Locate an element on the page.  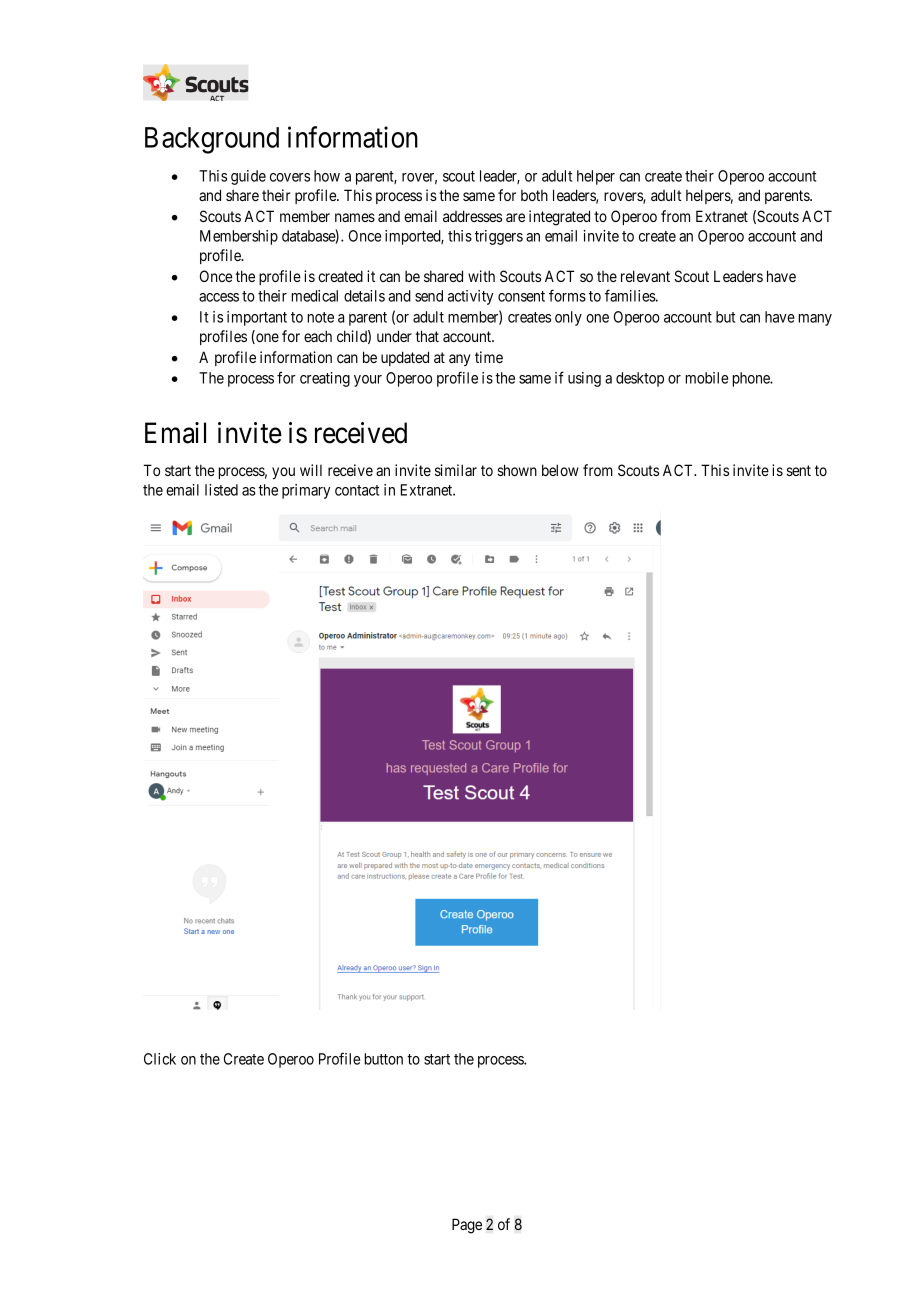
below is located at coordinates (560, 470).
